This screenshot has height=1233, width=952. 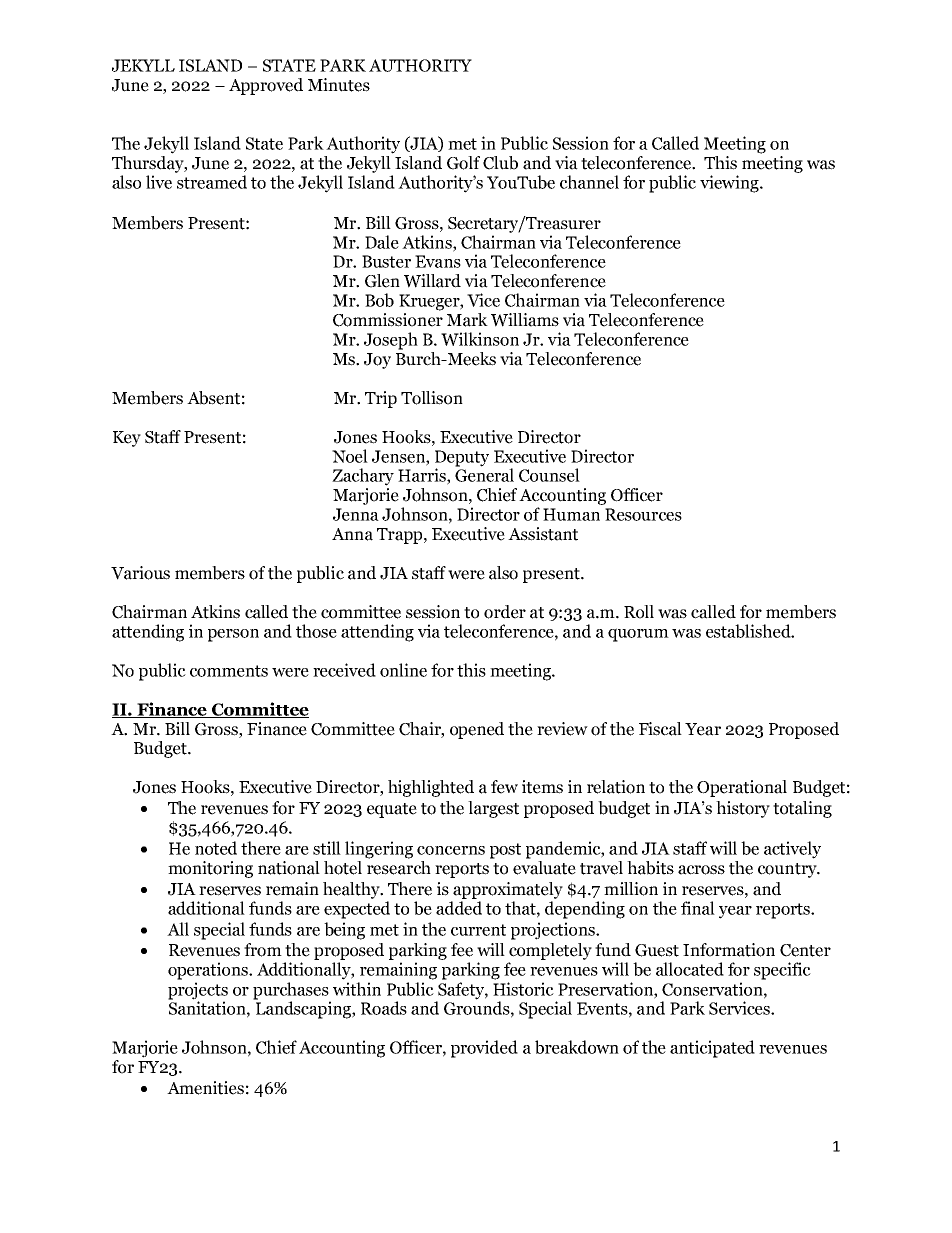 What do you see at coordinates (742, 788) in the screenshot?
I see `Operational` at bounding box center [742, 788].
